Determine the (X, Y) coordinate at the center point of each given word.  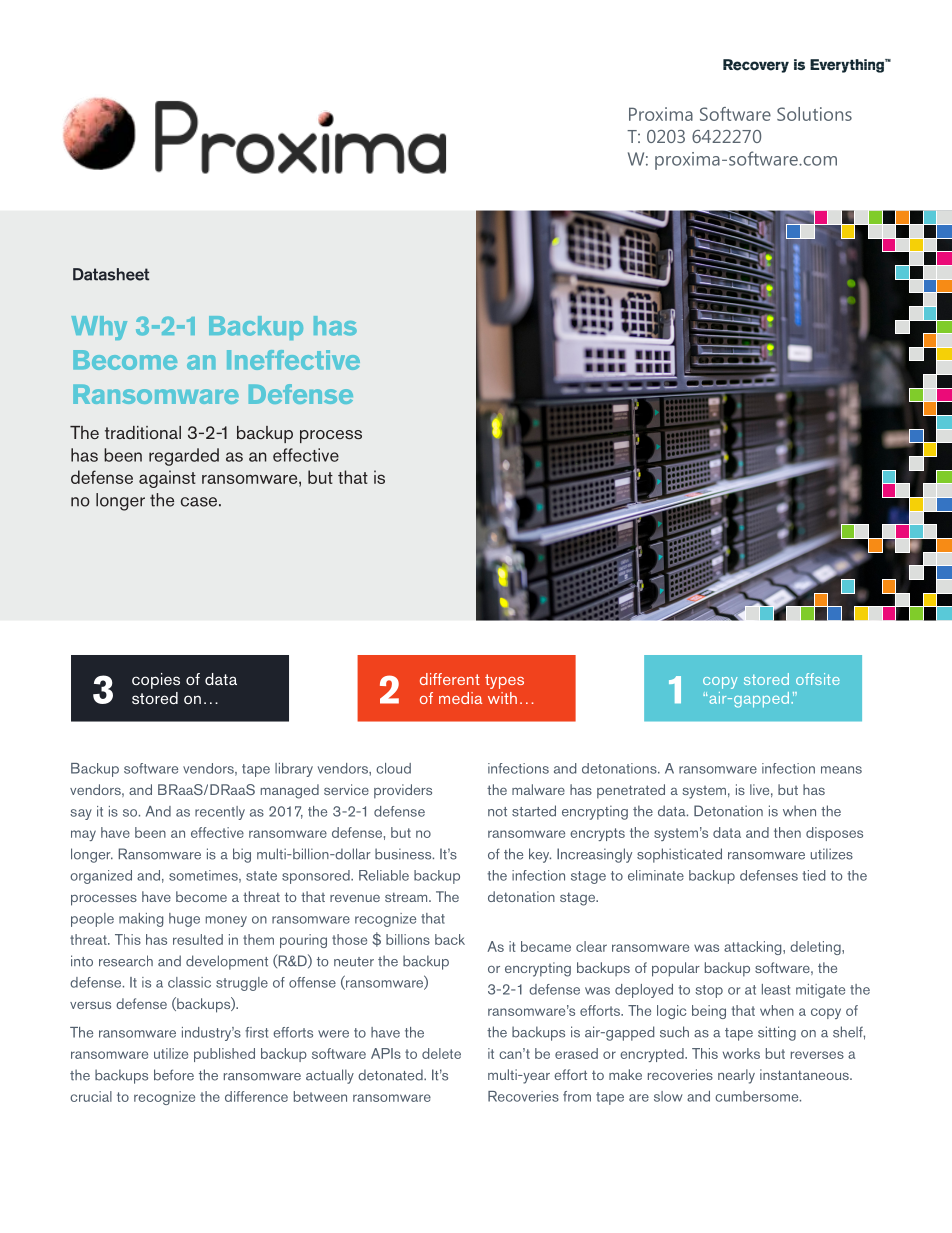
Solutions (814, 114)
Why (99, 328)
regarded (184, 457)
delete (441, 1053)
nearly (736, 1076)
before (174, 1075)
